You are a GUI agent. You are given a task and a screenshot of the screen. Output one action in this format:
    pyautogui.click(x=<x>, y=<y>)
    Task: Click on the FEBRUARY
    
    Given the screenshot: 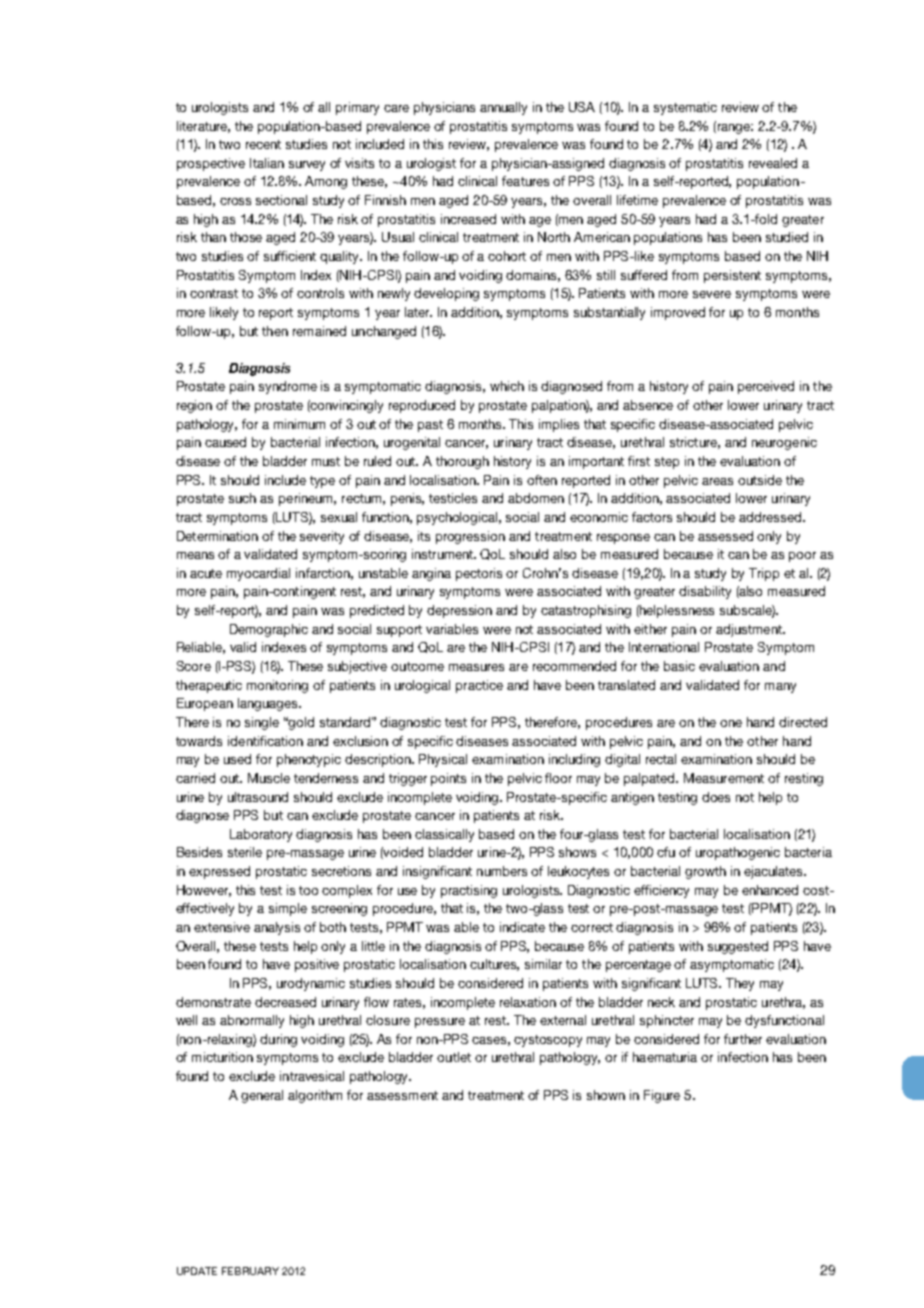 What is the action you would take?
    pyautogui.click(x=250, y=1271)
